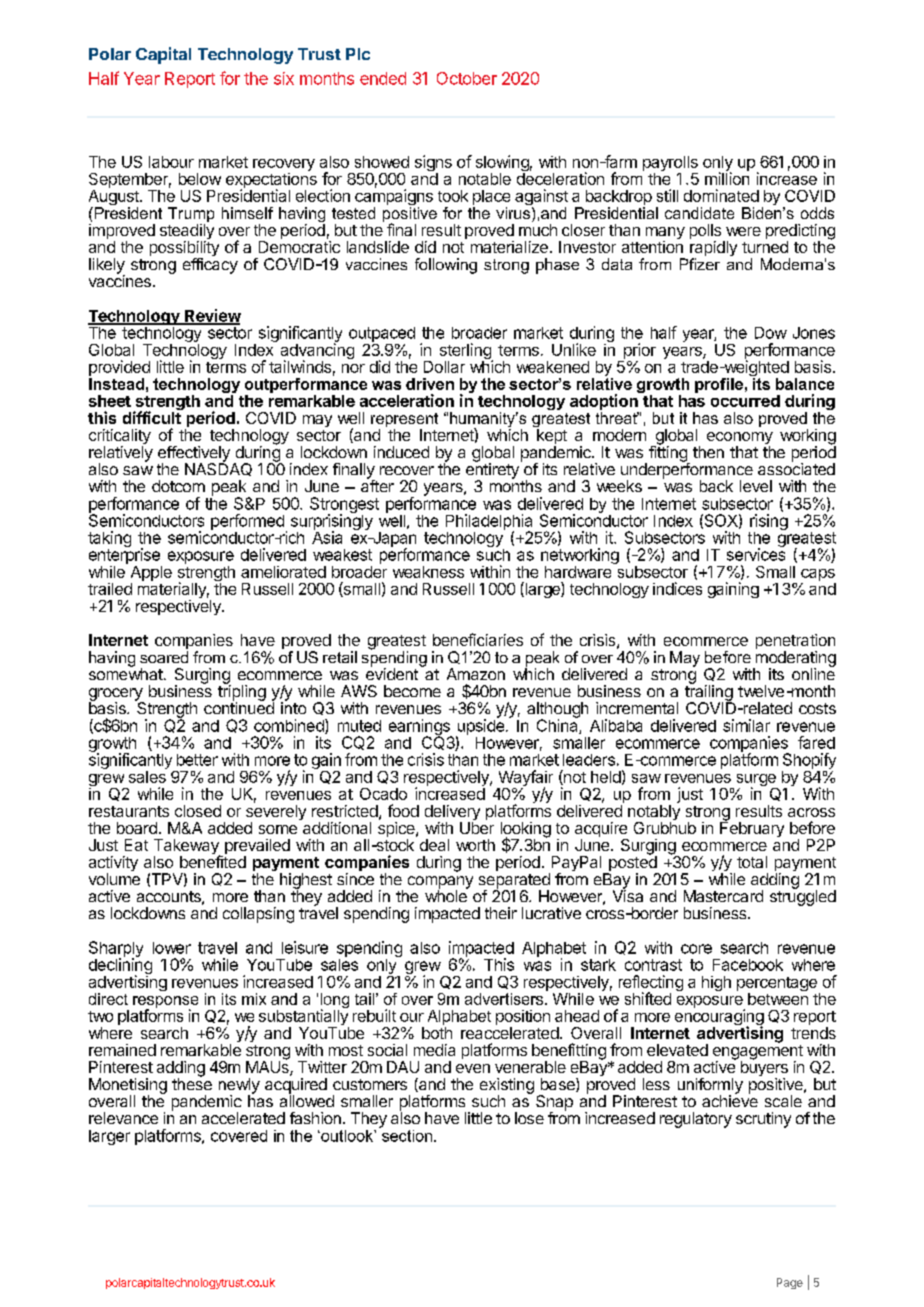  What do you see at coordinates (171, 162) in the screenshot?
I see `labour` at bounding box center [171, 162].
